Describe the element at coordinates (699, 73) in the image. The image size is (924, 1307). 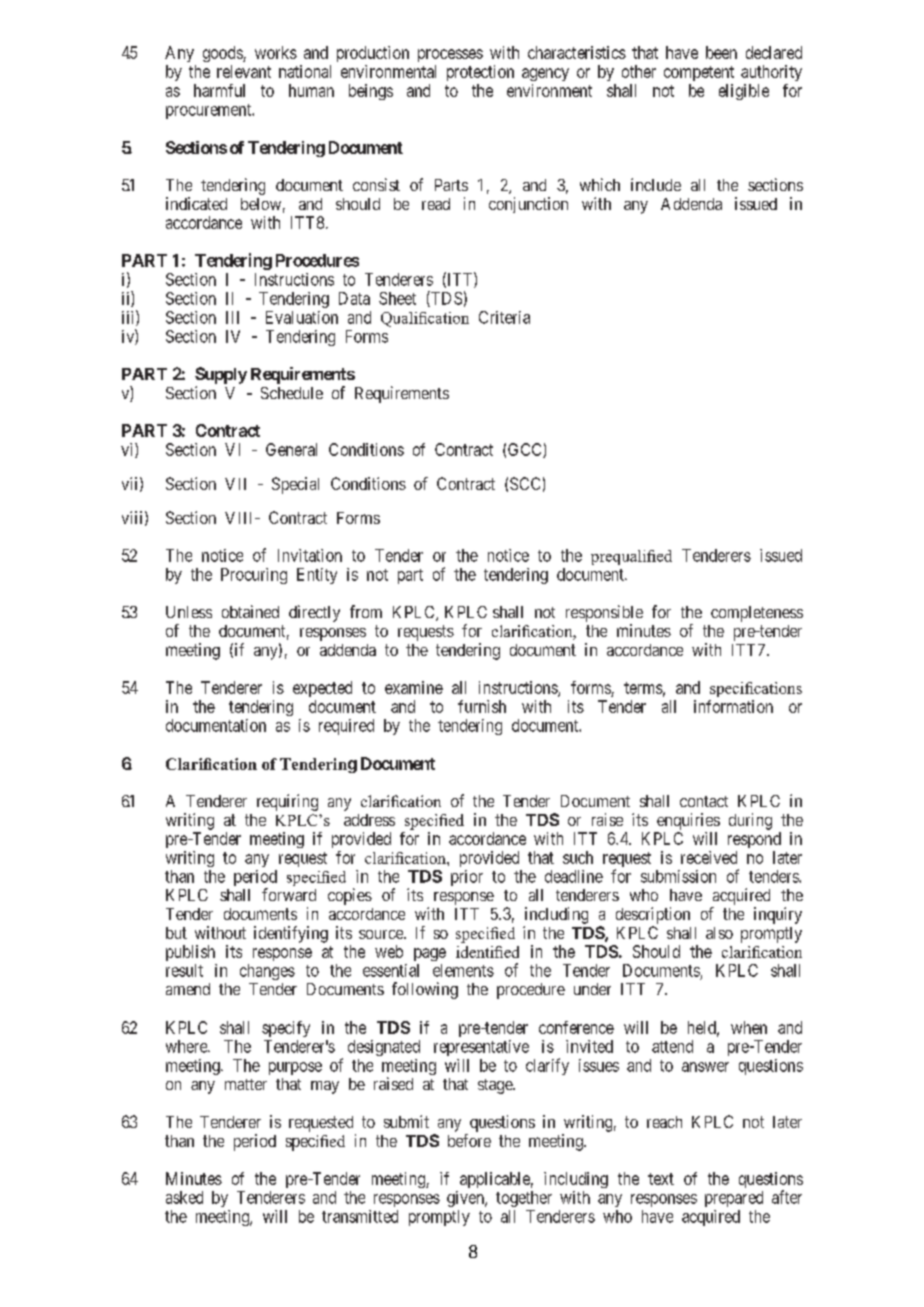
I see `competent` at that location.
